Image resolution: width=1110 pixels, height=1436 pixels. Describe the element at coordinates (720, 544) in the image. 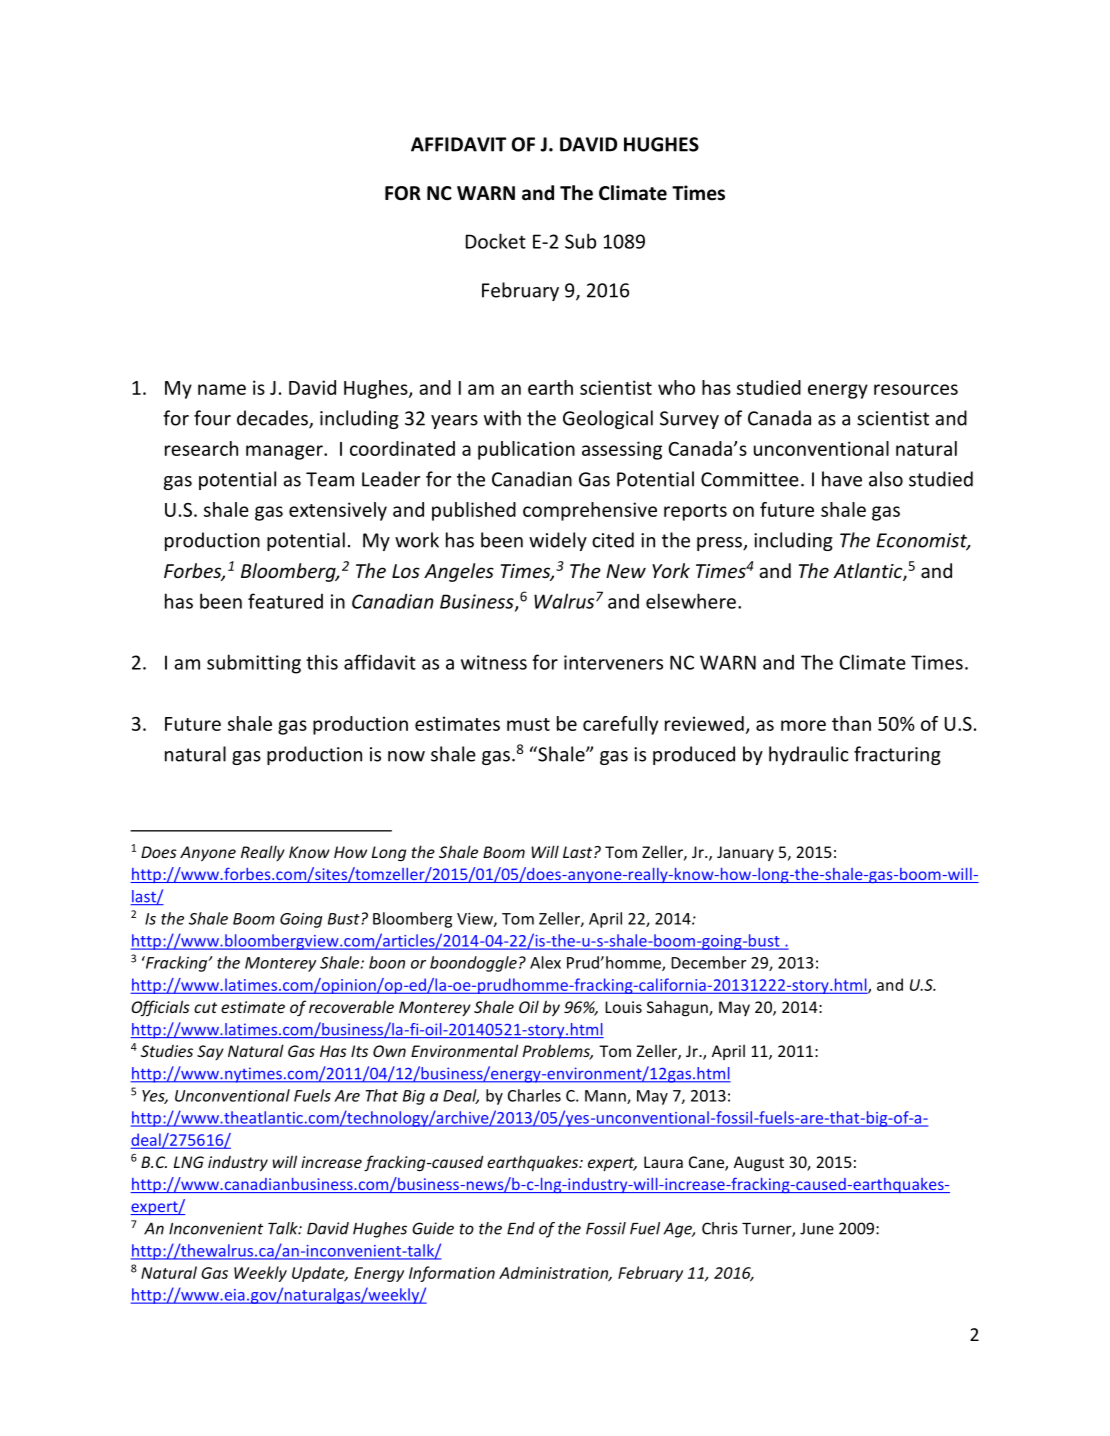

I see `press` at that location.
